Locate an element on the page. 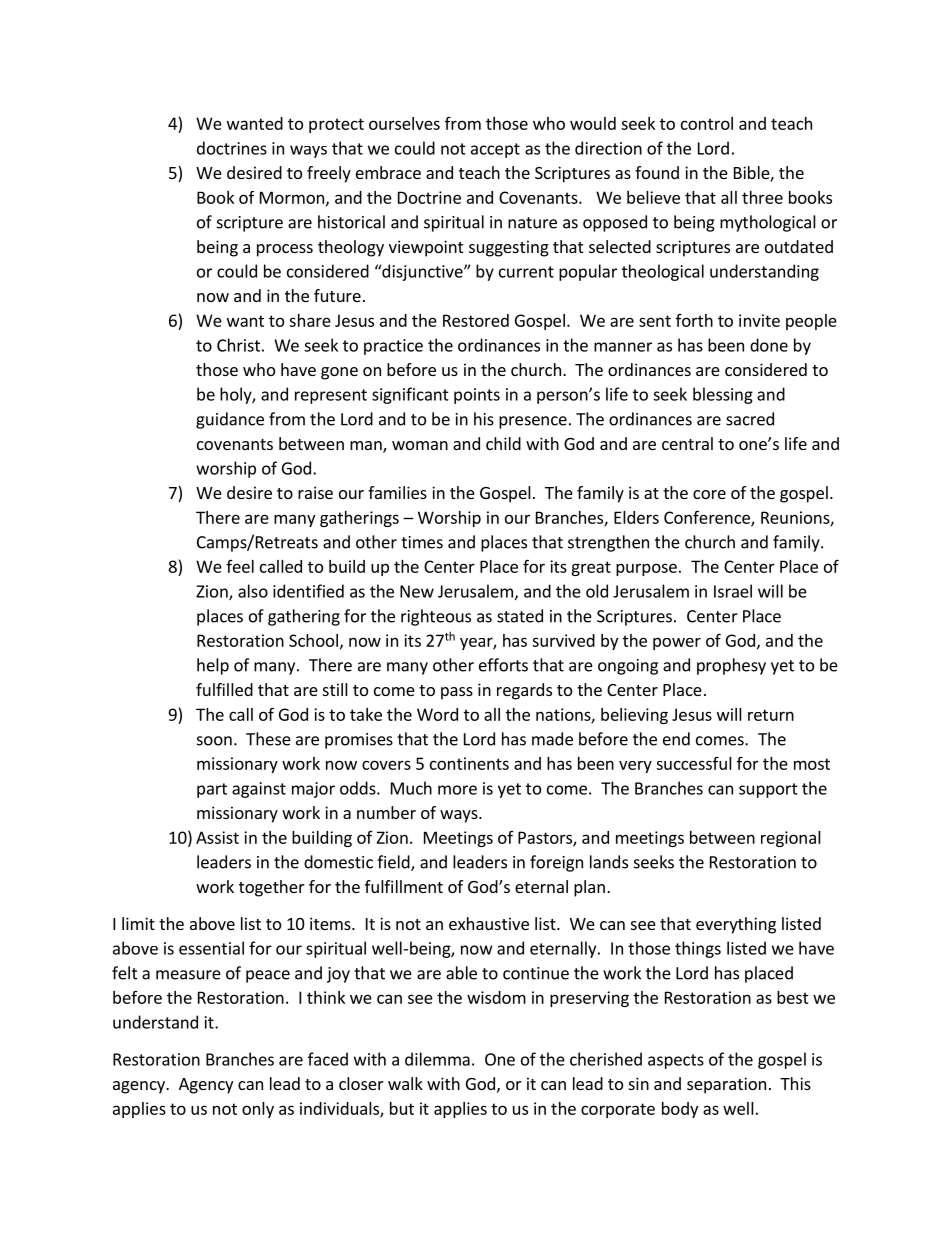 This image has width=952, height=1233. only is located at coordinates (258, 1110).
